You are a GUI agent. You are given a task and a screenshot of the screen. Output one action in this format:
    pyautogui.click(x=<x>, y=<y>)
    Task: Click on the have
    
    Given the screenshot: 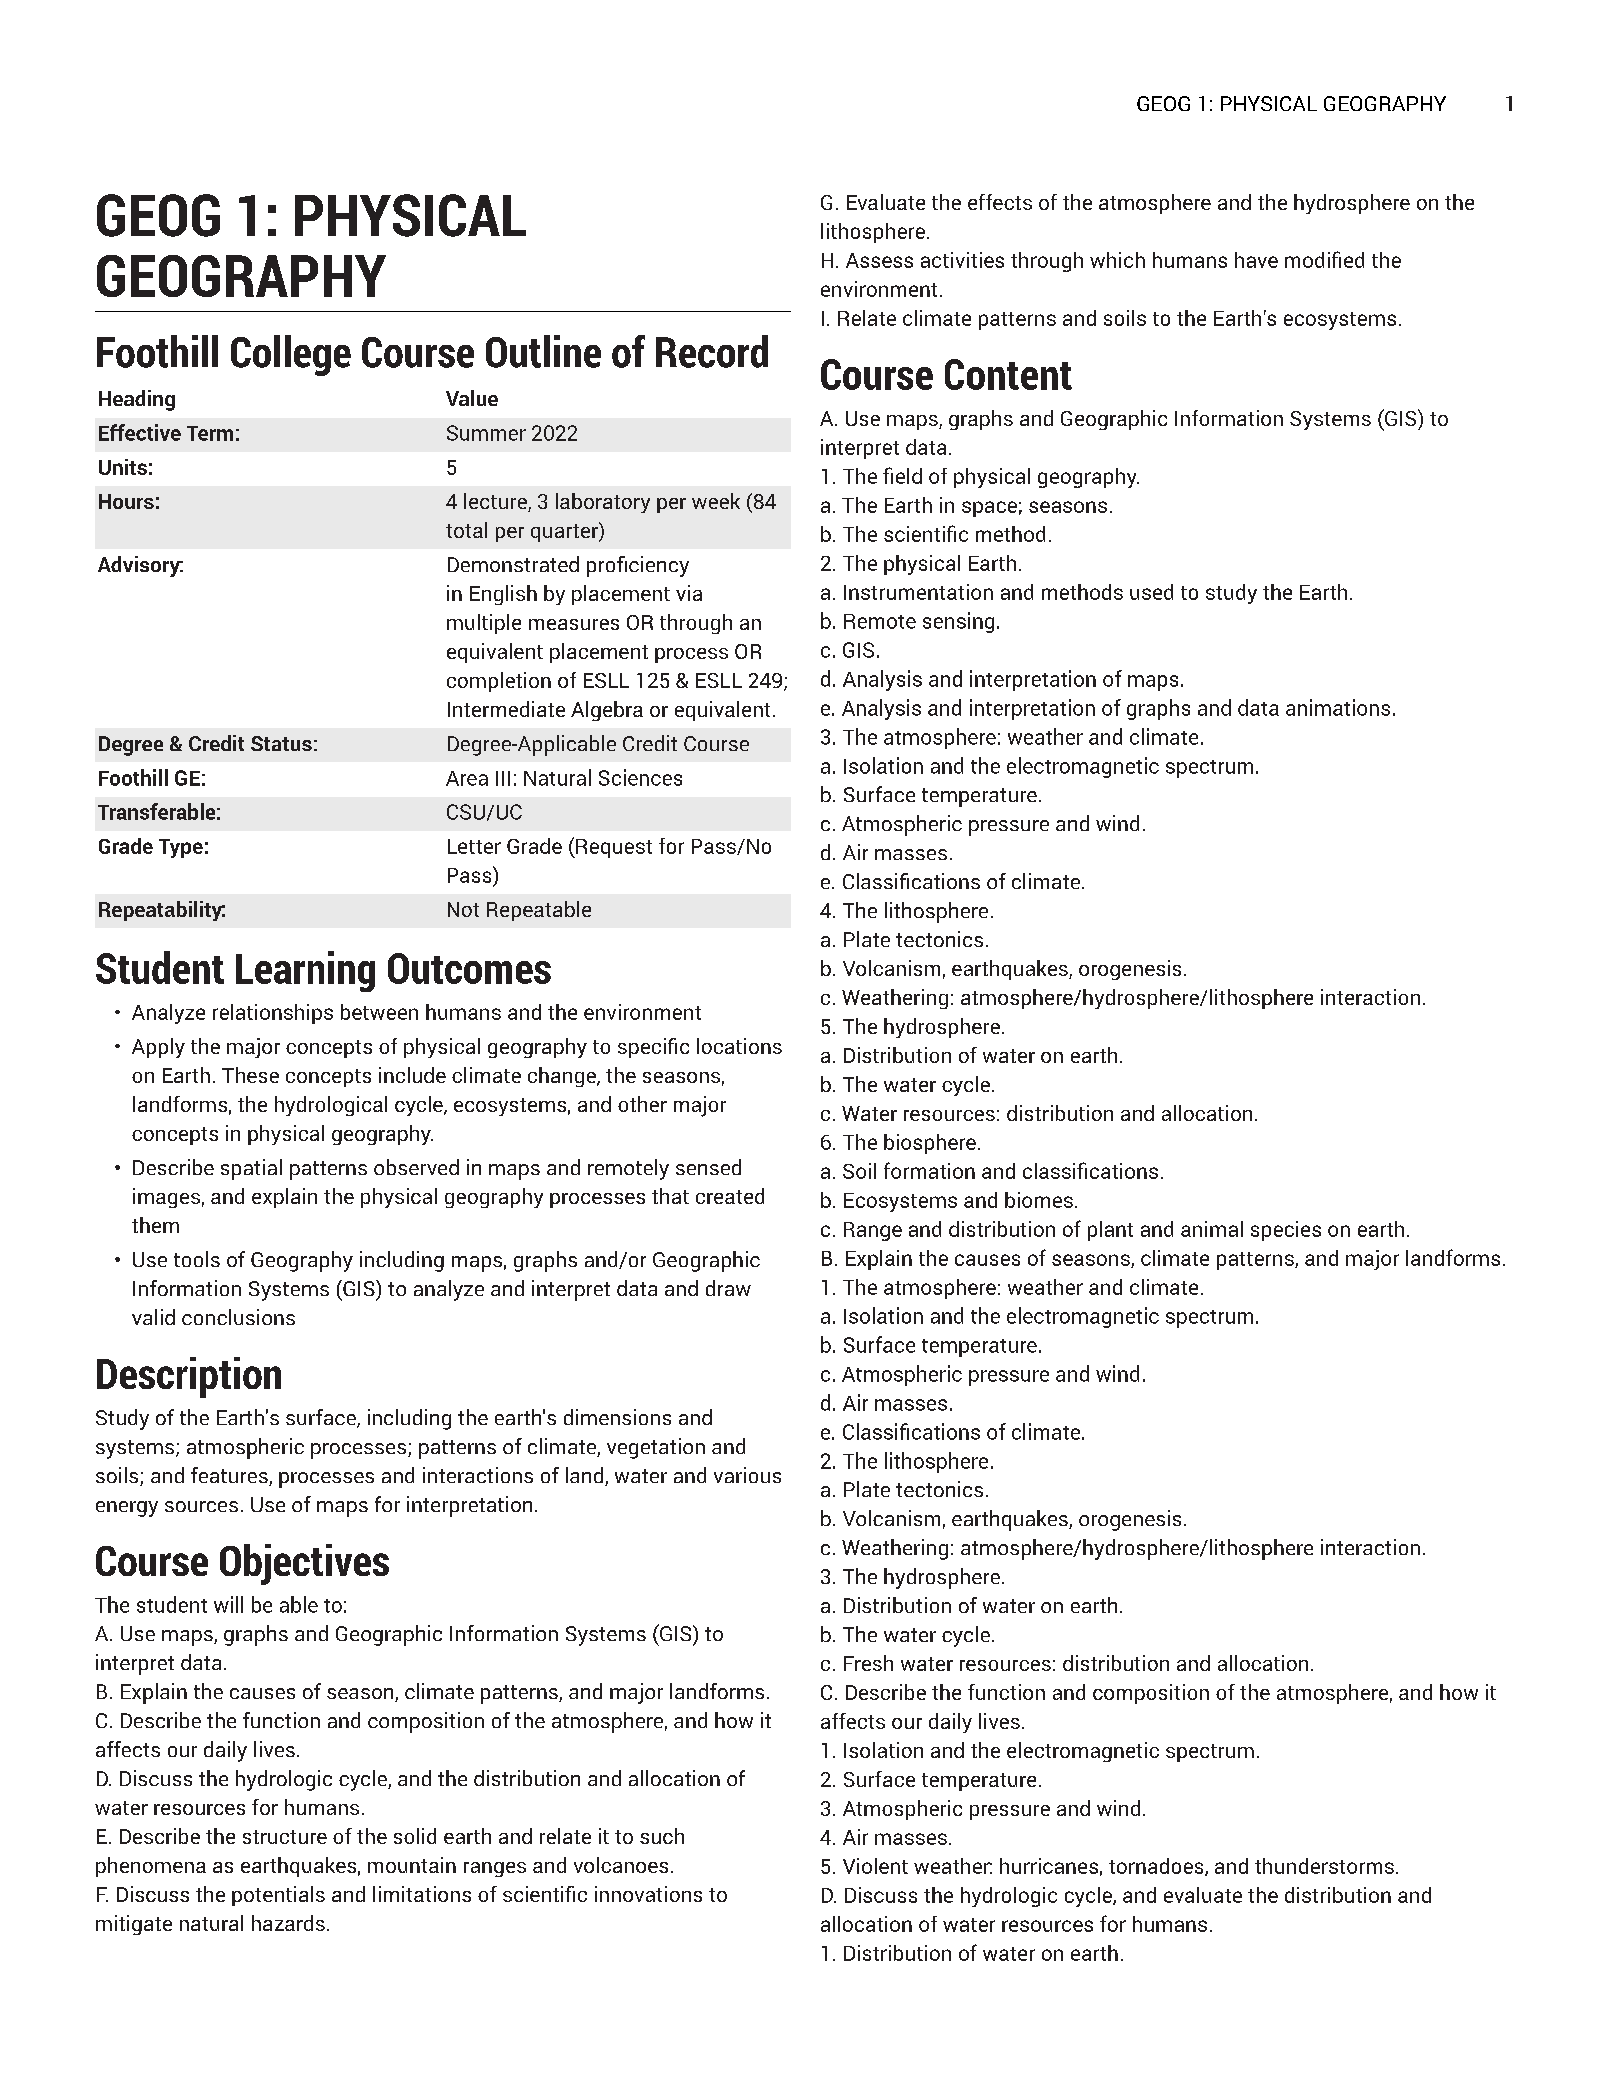 What is the action you would take?
    pyautogui.click(x=1256, y=260)
